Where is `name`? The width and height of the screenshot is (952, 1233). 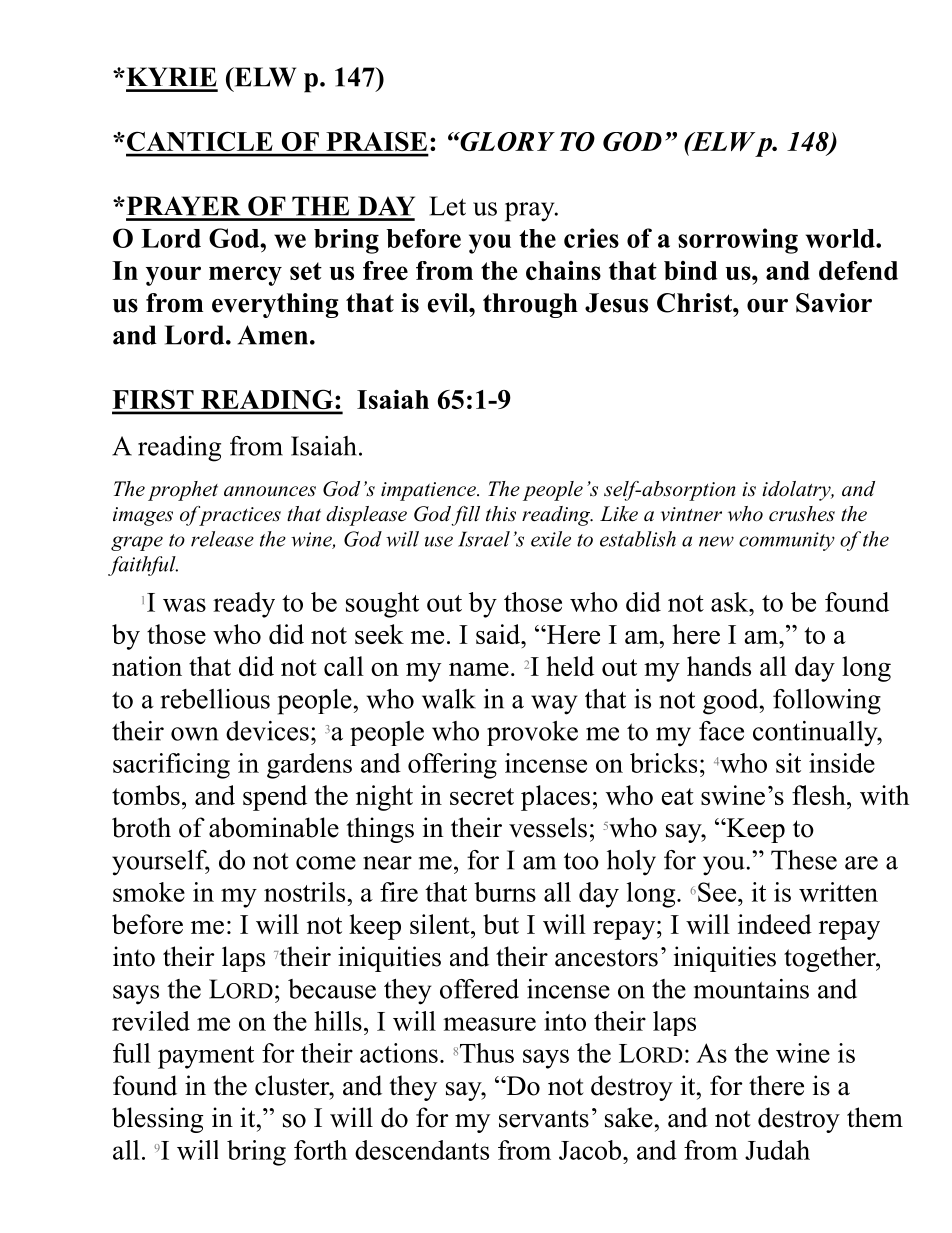 name is located at coordinates (479, 669).
